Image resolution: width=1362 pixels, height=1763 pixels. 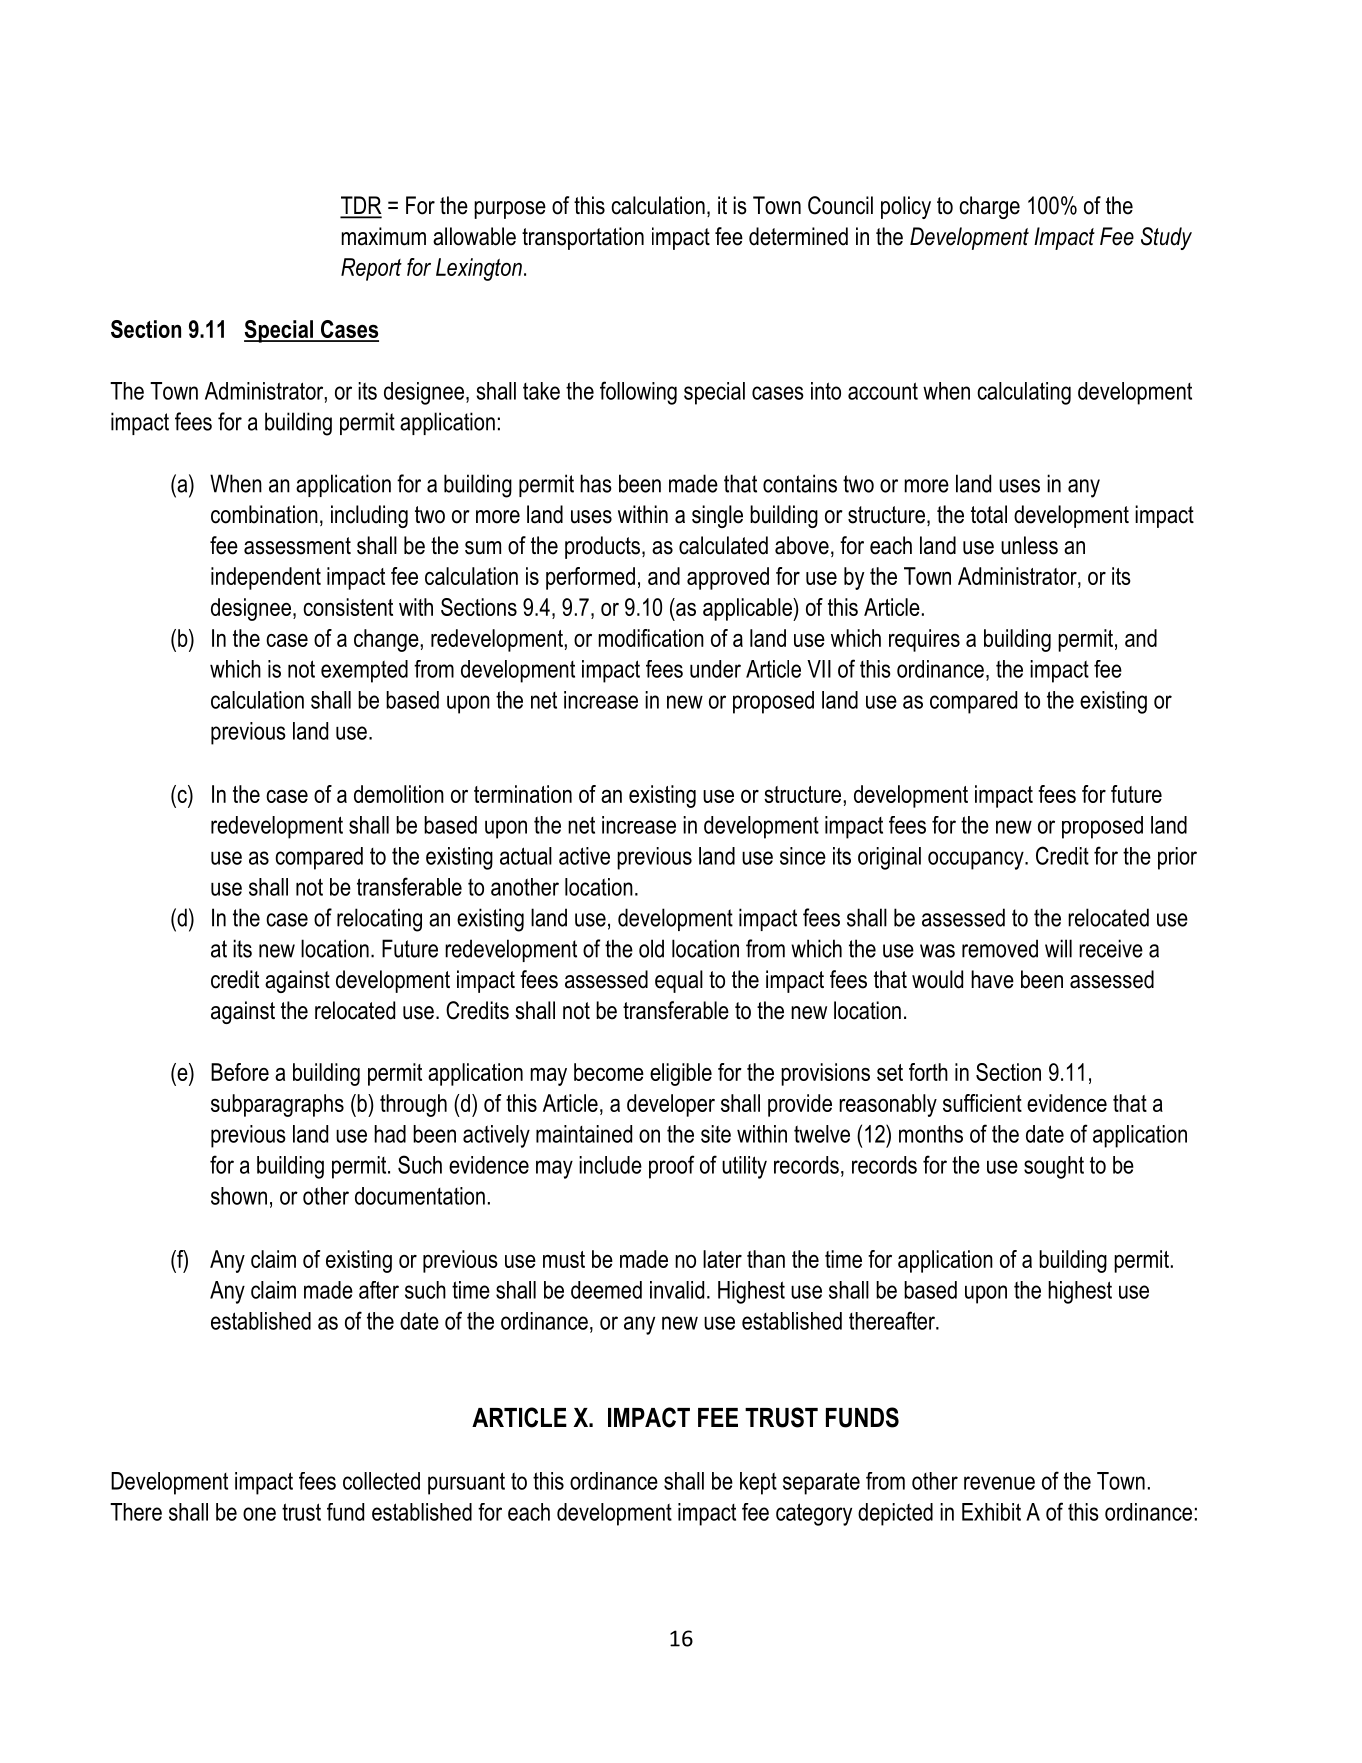 What do you see at coordinates (381, 1481) in the document?
I see `collected` at bounding box center [381, 1481].
